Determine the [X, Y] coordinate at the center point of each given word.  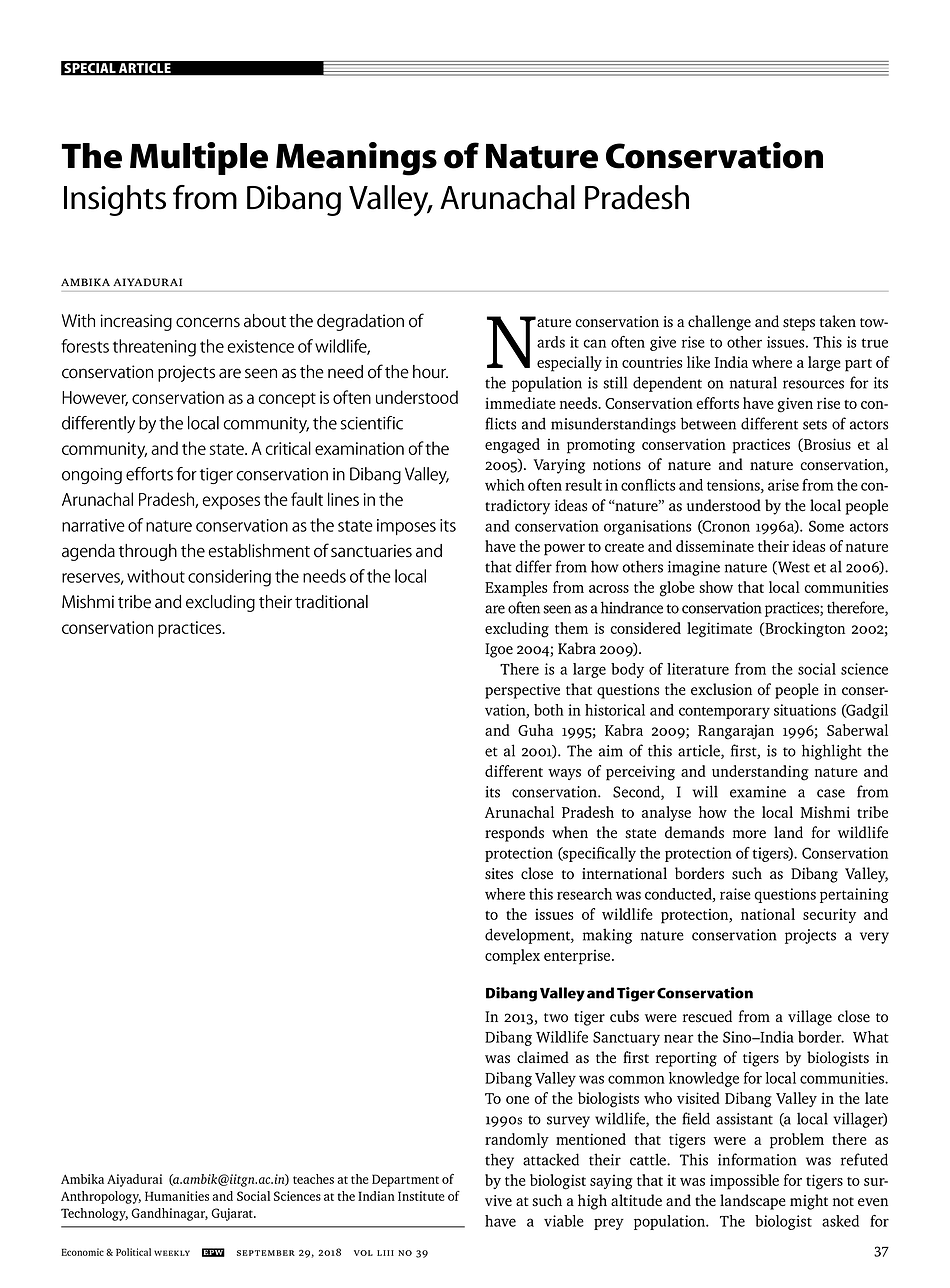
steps [799, 324]
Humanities [177, 1196]
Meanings [356, 159]
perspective [522, 691]
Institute [421, 1196]
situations [805, 710]
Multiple [199, 158]
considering [229, 578]
